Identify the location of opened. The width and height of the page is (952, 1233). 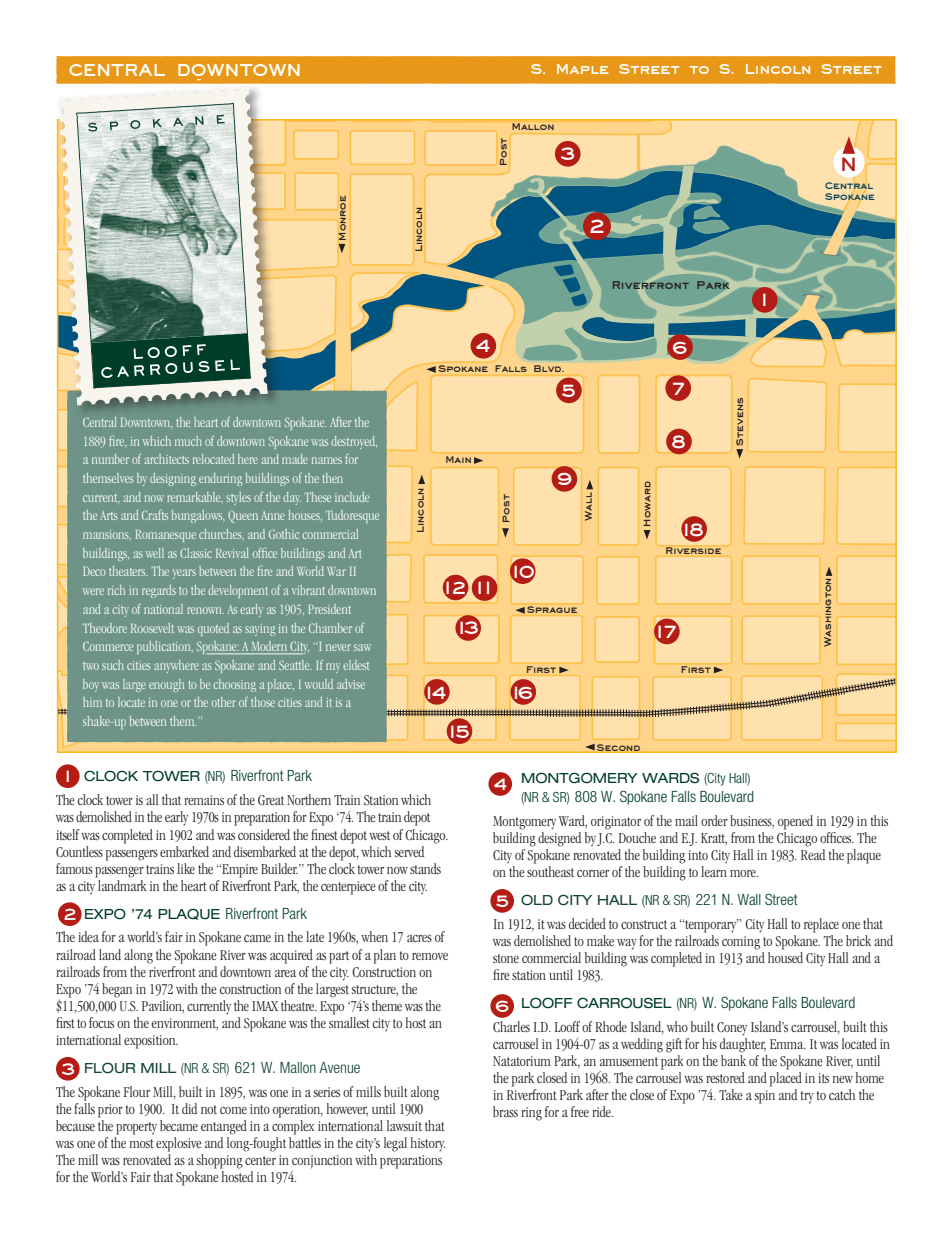
(795, 822).
